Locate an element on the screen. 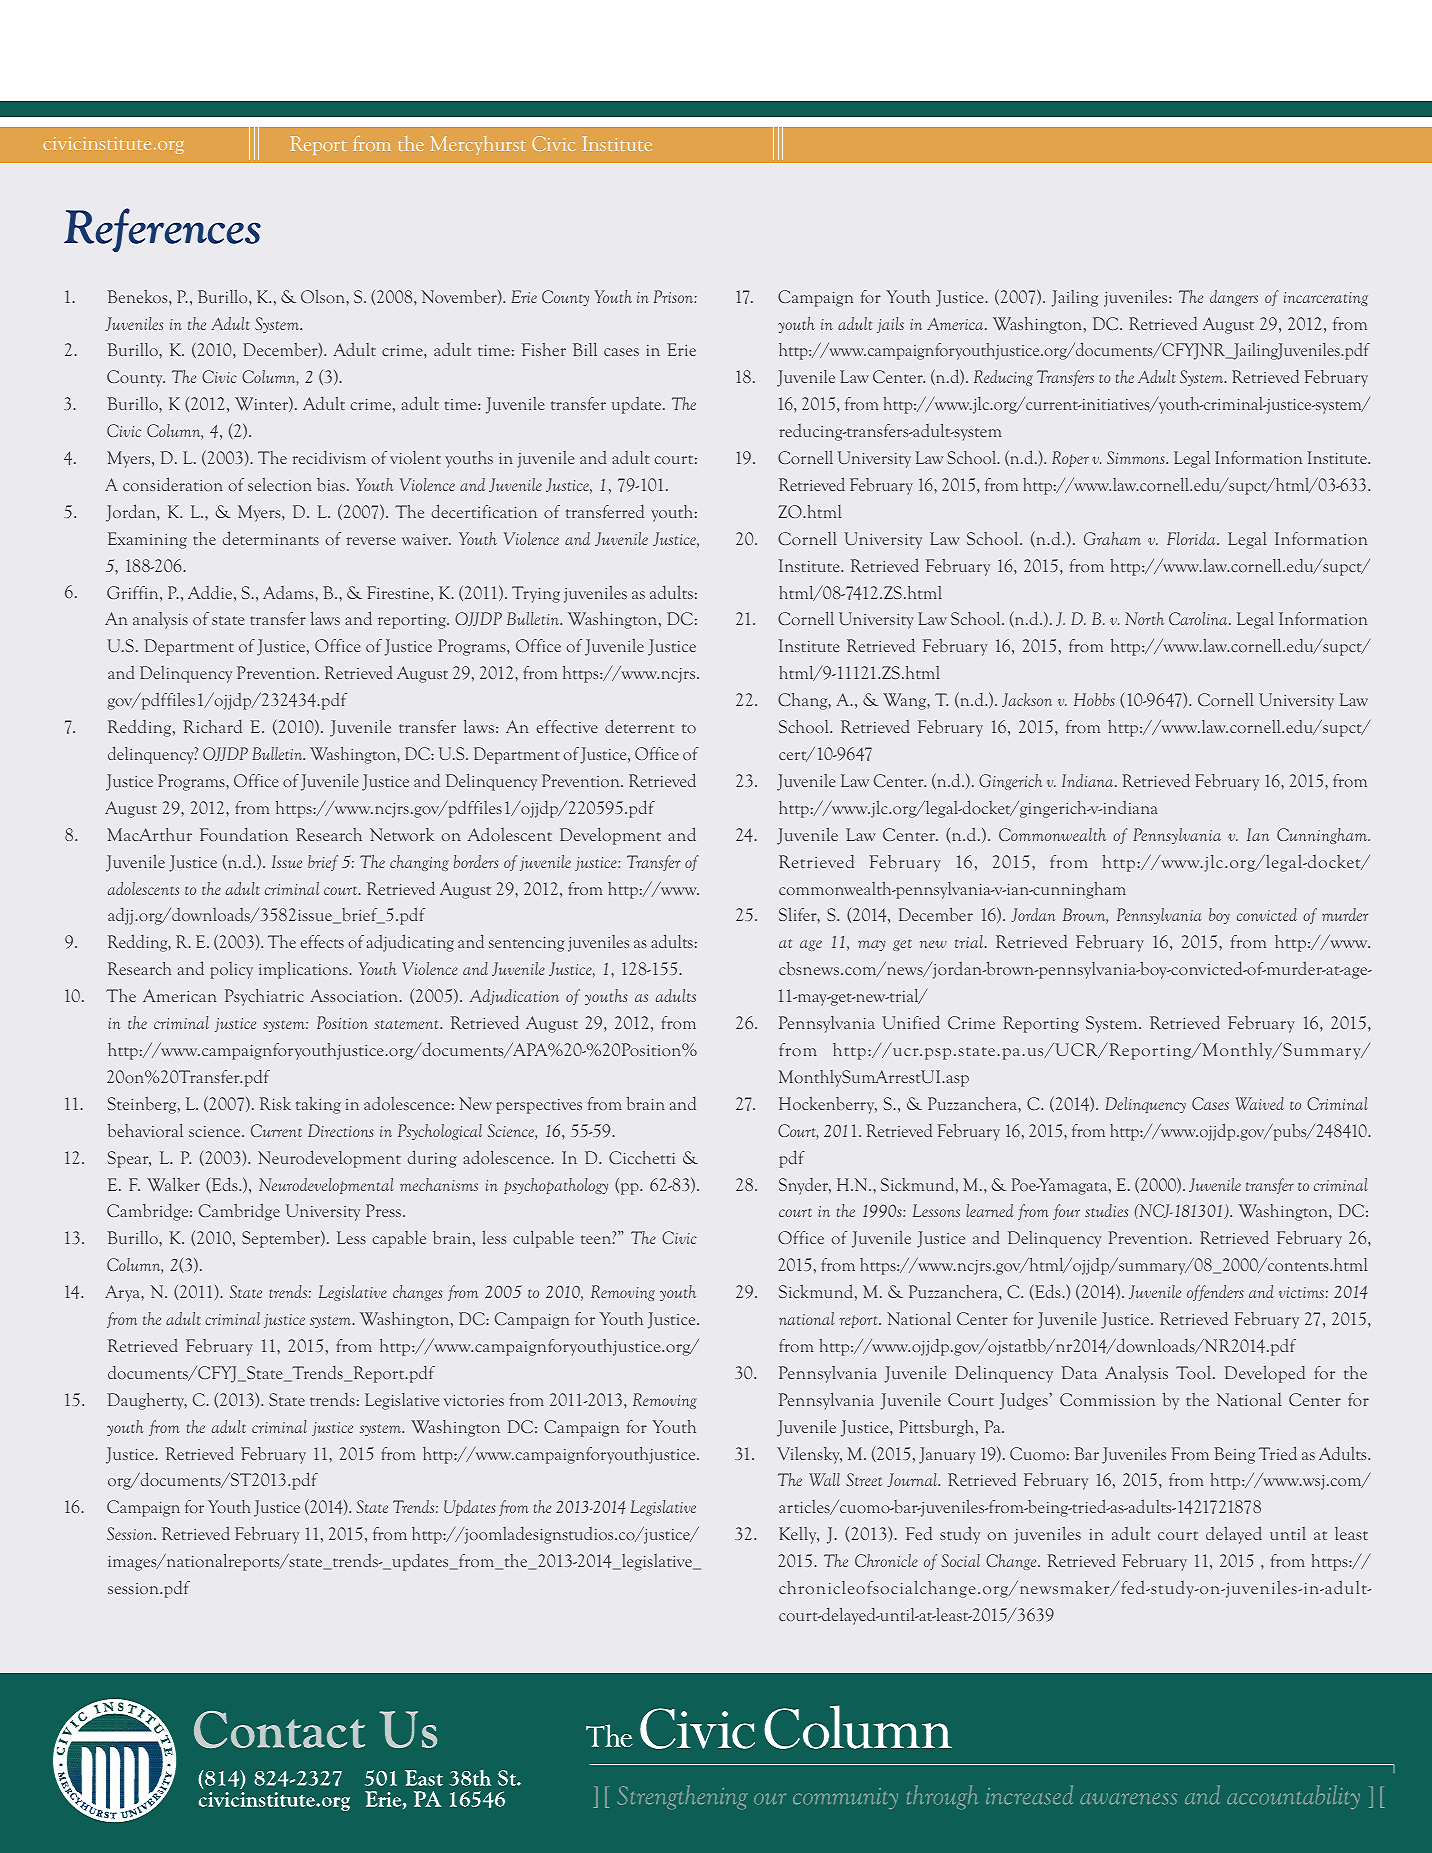 This screenshot has height=1853, width=1432. Adams is located at coordinates (289, 592).
